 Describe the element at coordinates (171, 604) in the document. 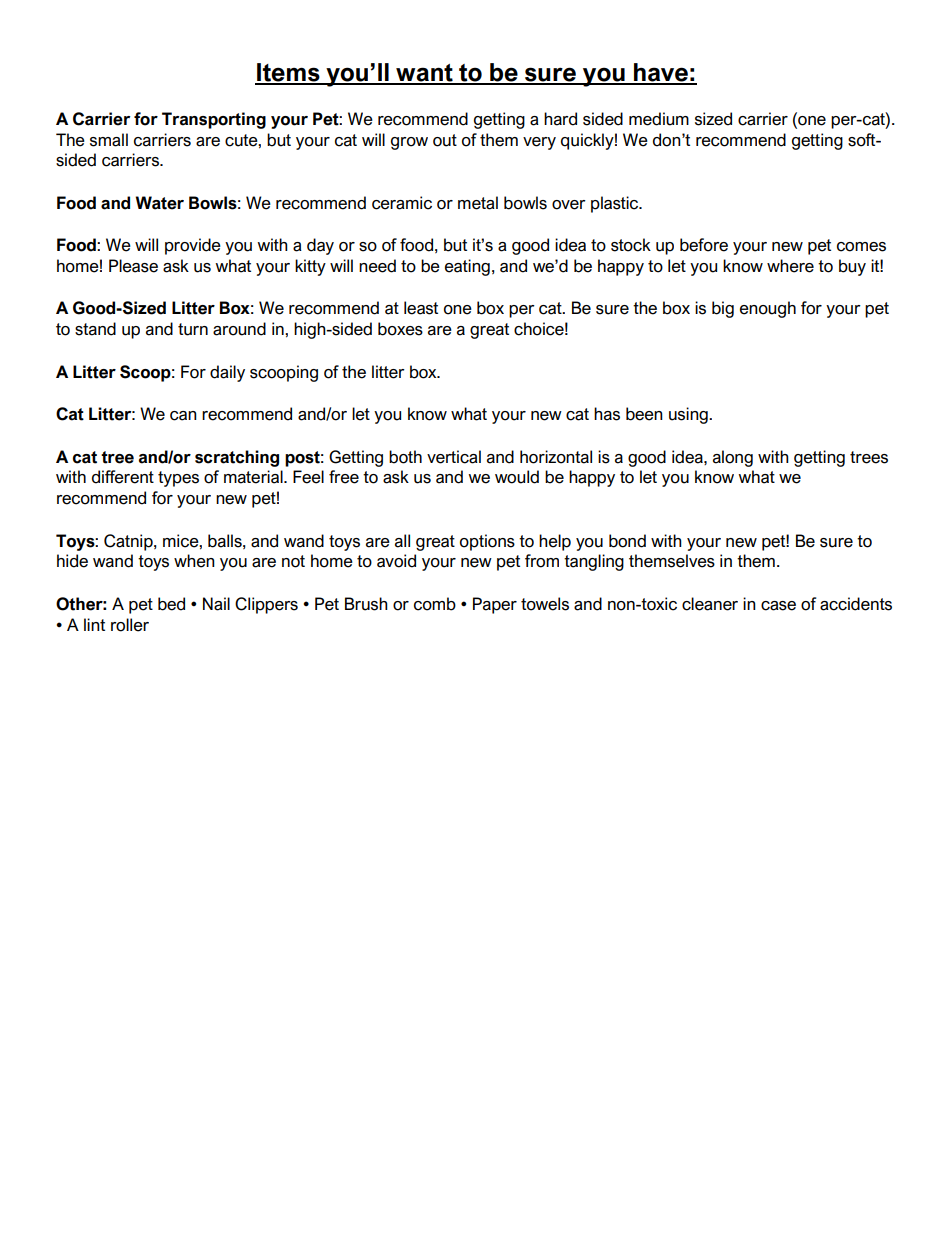

I see `bed` at that location.
